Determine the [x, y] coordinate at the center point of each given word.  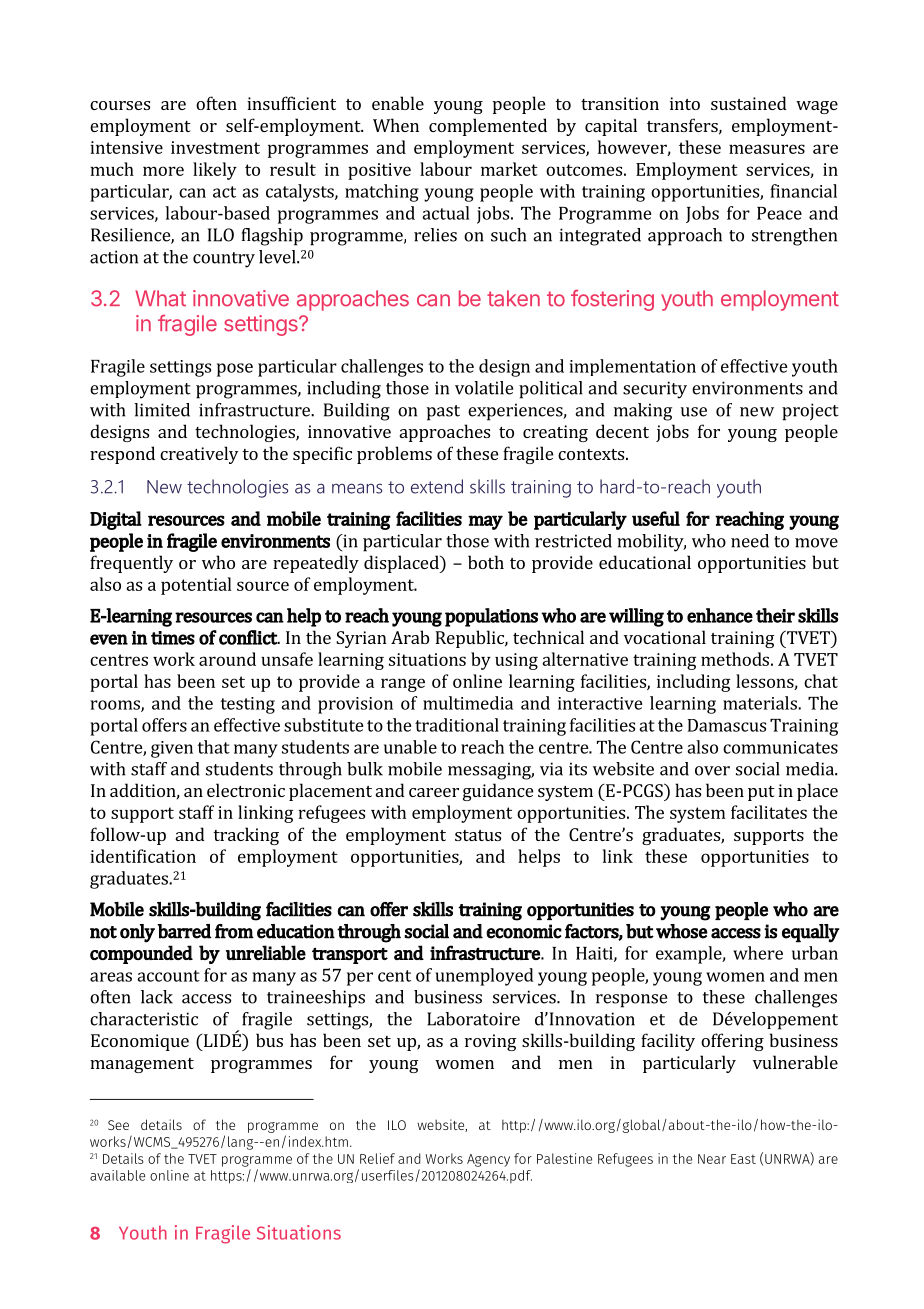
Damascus [726, 725]
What [160, 298]
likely [215, 171]
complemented [488, 127]
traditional [457, 725]
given [172, 749]
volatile [484, 388]
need [750, 541]
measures [767, 149]
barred [184, 931]
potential [196, 586]
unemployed [484, 977]
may [485, 522]
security [655, 390]
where [758, 953]
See [118, 1125]
